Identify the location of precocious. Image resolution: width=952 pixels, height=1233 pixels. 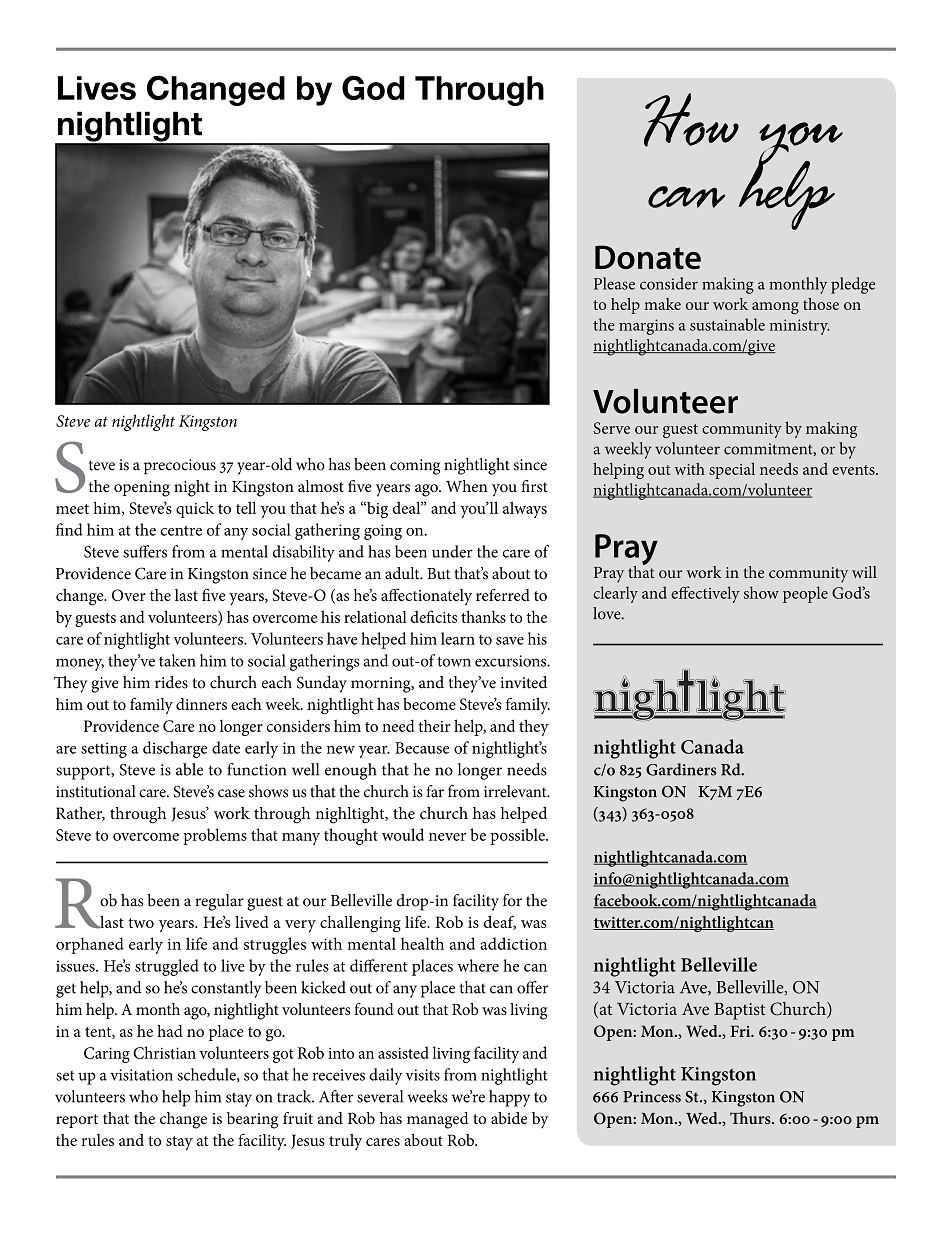
(180, 467).
